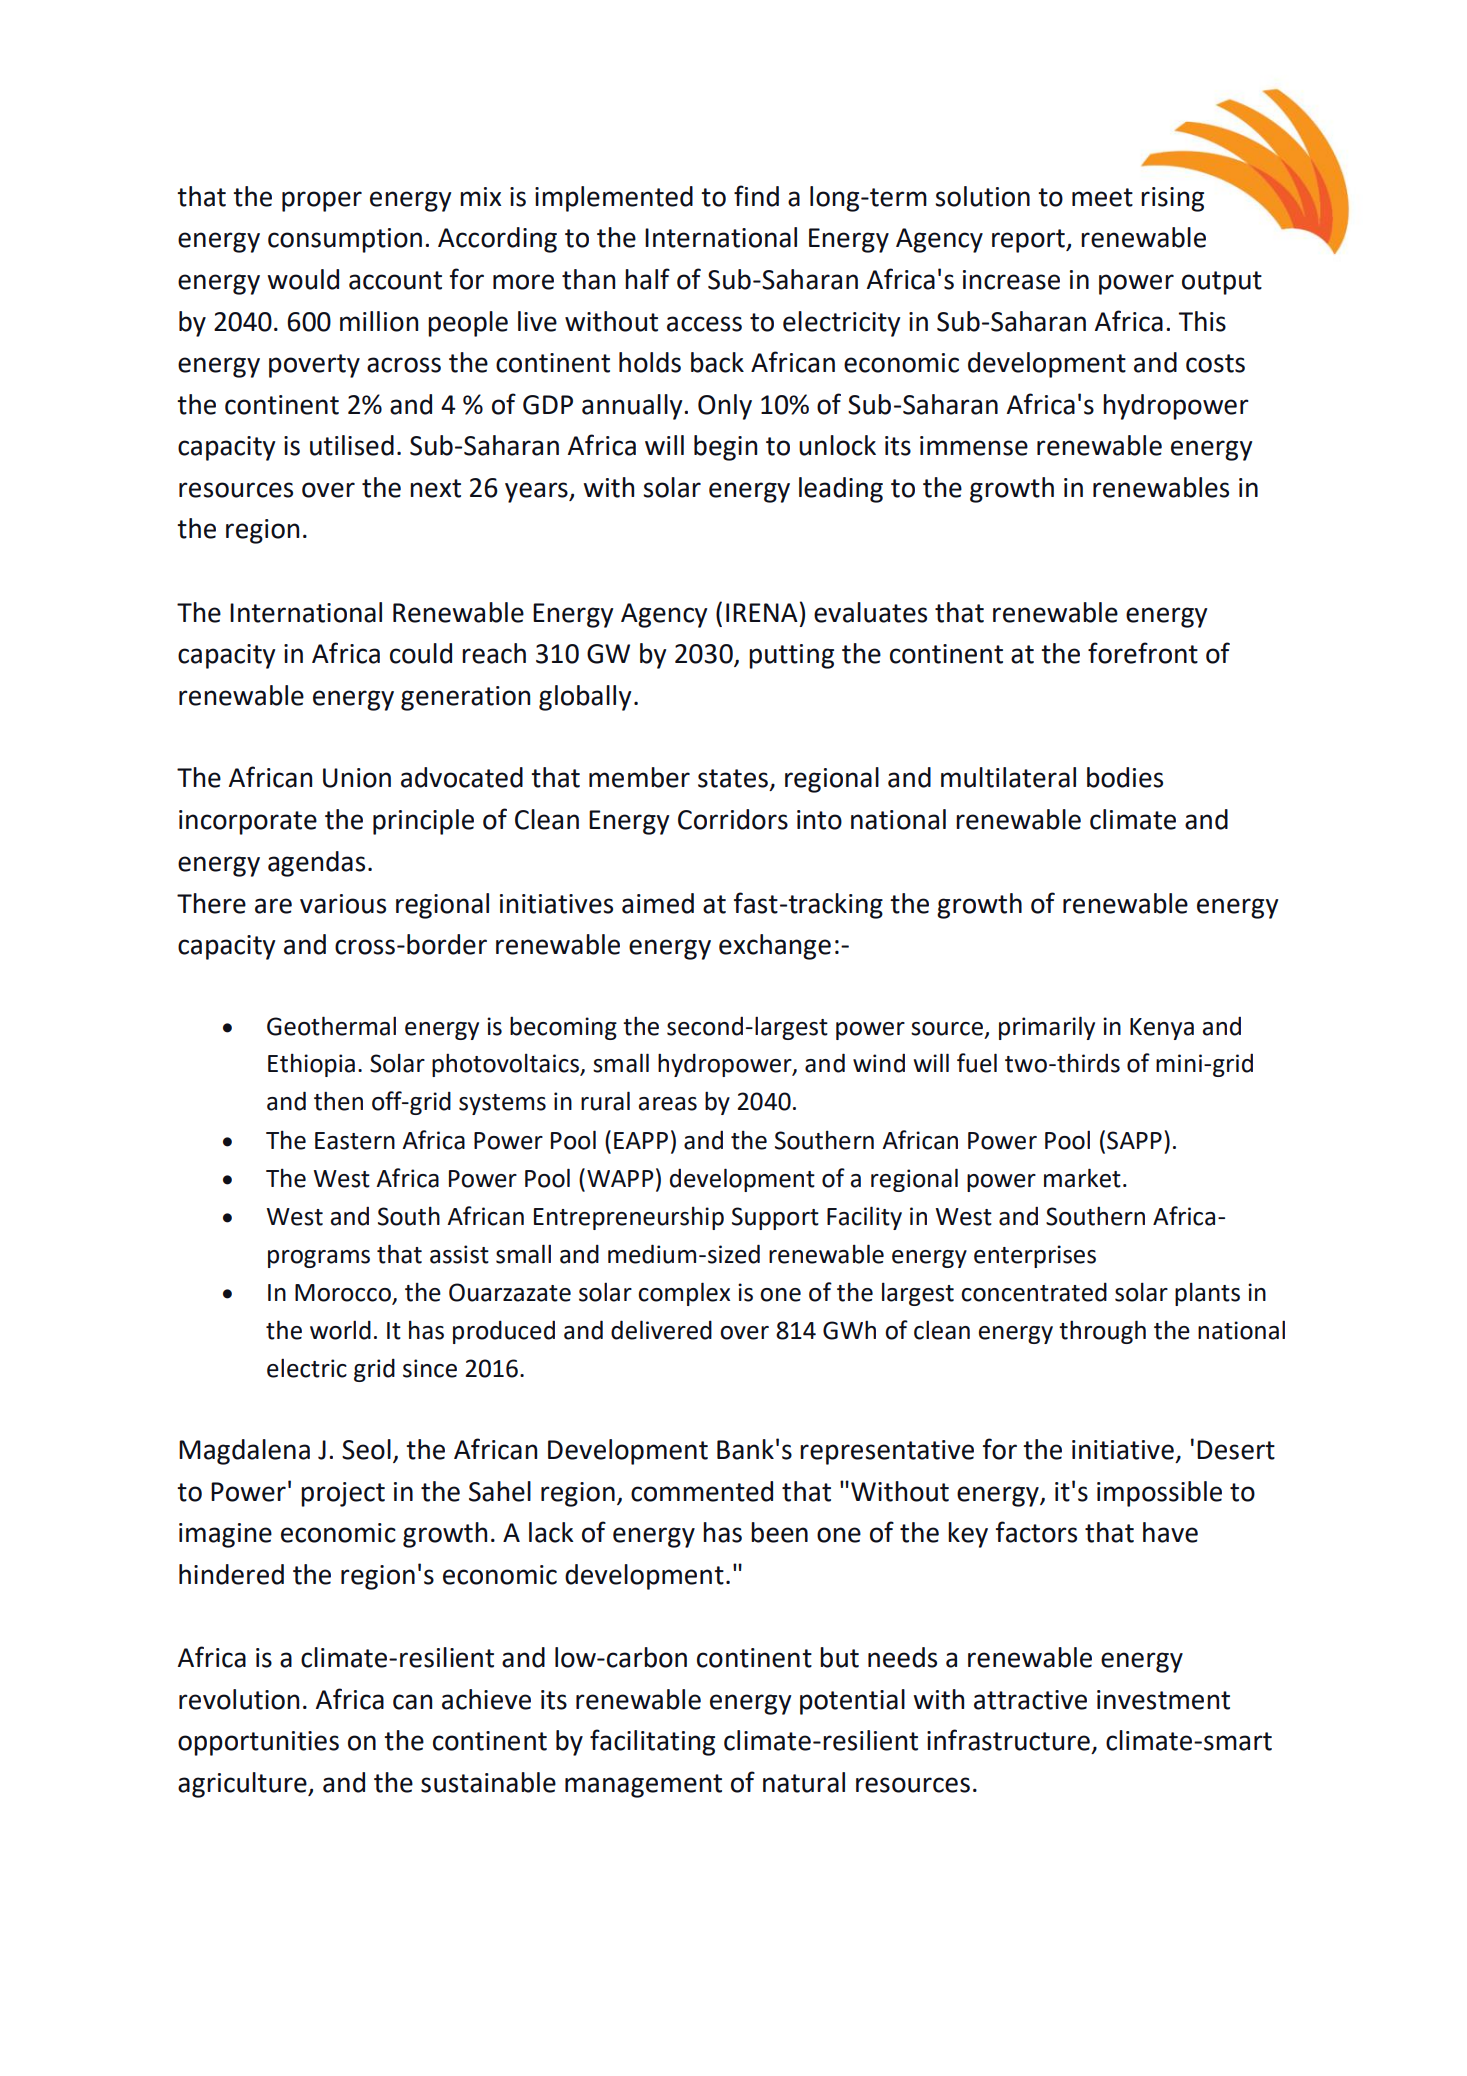 The image size is (1467, 2076). What do you see at coordinates (756, 196) in the screenshot?
I see `find` at bounding box center [756, 196].
